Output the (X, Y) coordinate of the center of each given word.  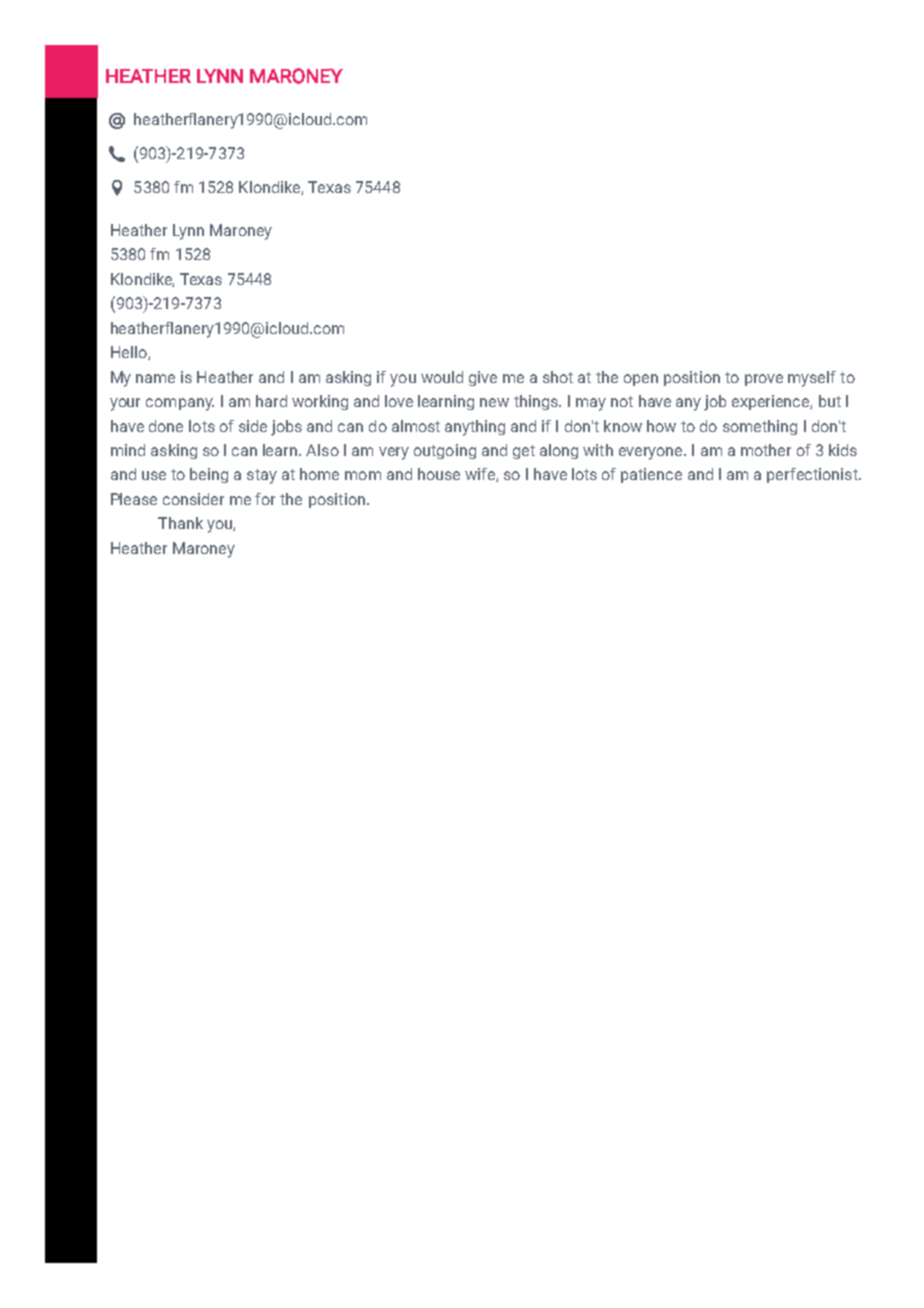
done (166, 426)
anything (475, 428)
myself (812, 379)
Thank (180, 523)
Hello (130, 353)
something (760, 427)
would (442, 377)
